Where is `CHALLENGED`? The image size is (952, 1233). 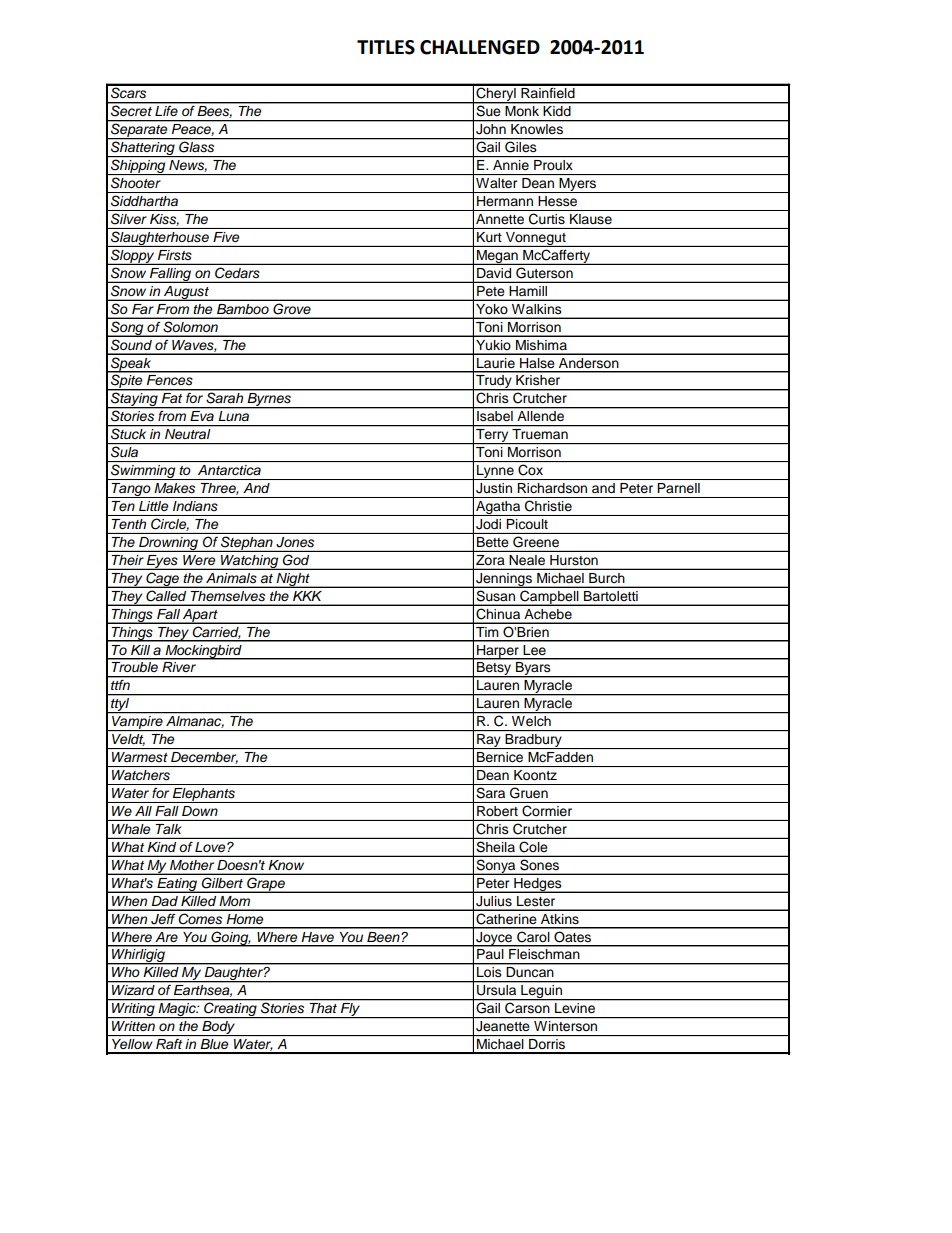 CHALLENGED is located at coordinates (480, 47).
